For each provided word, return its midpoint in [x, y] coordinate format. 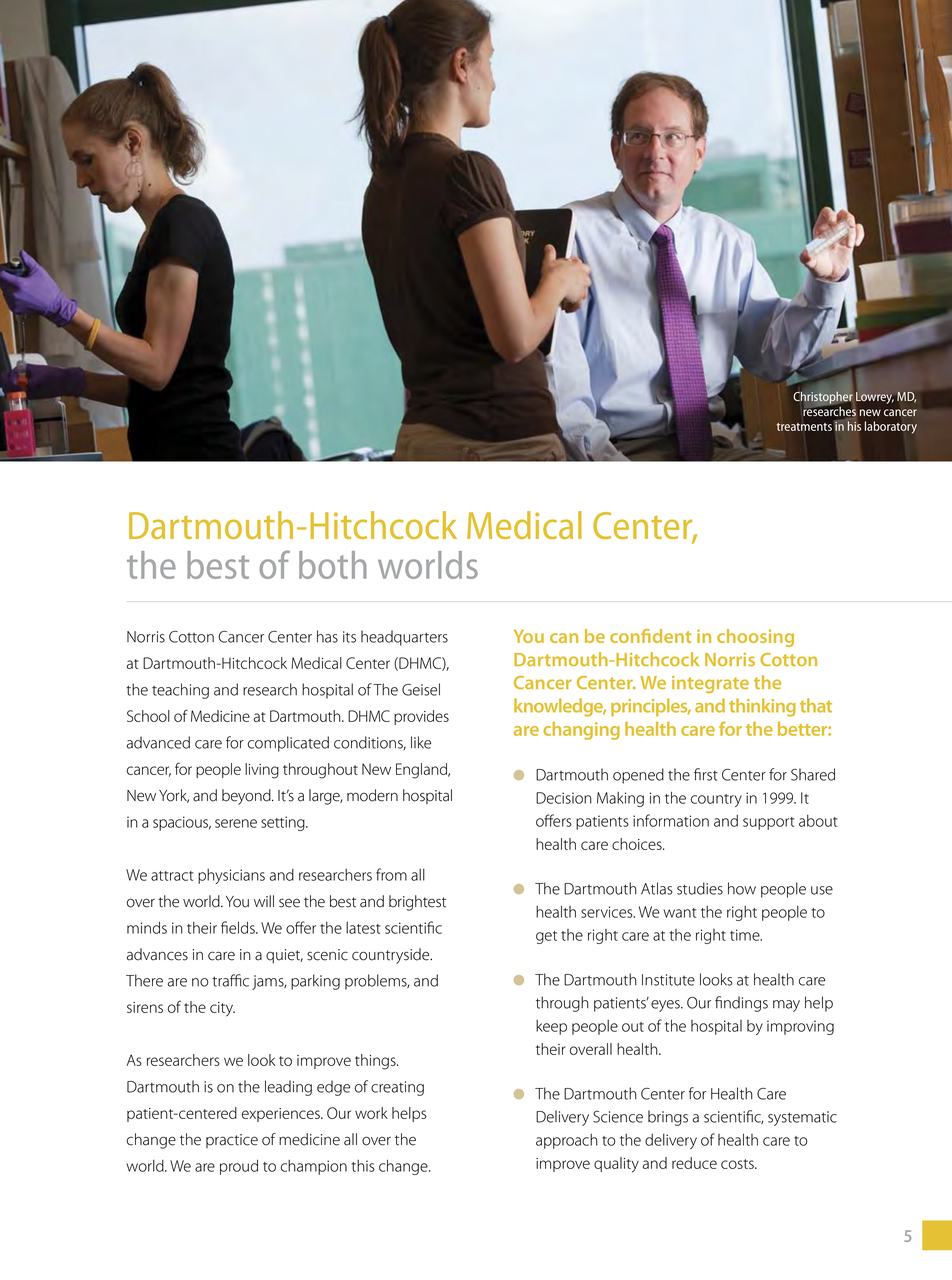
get [546, 937]
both [333, 565]
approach [567, 1141]
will [264, 901]
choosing [755, 638]
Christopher [822, 397]
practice [232, 1141]
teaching [180, 691]
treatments [804, 427]
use [822, 890]
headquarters [404, 638]
